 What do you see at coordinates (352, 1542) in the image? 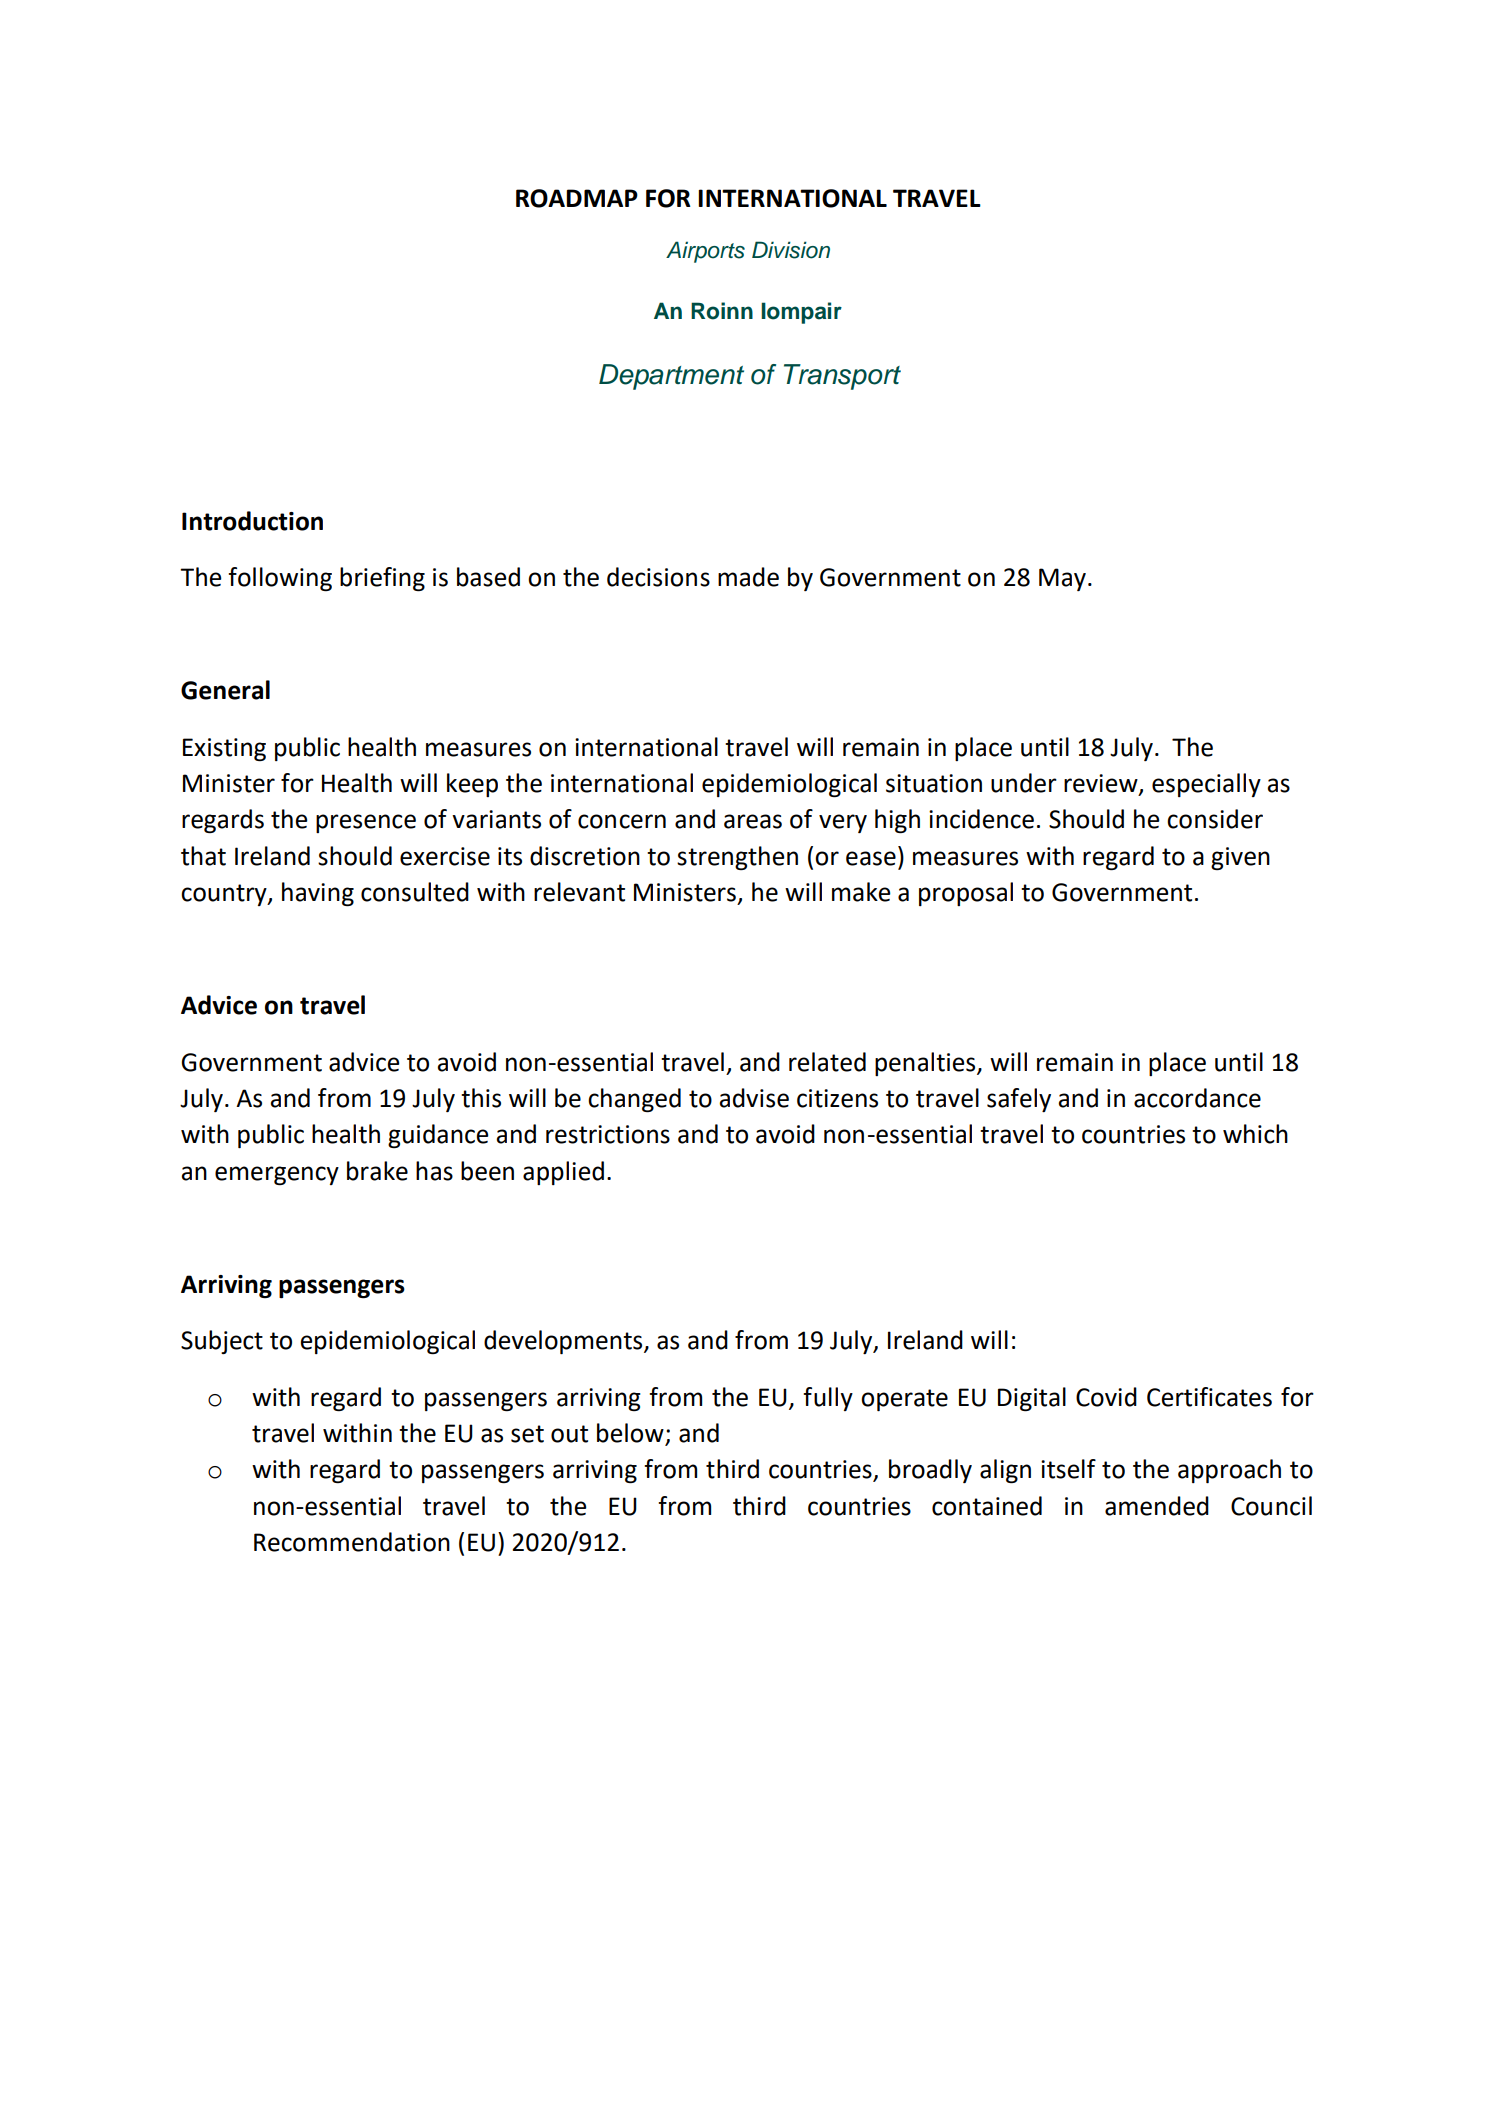
I see `Recommendation` at bounding box center [352, 1542].
